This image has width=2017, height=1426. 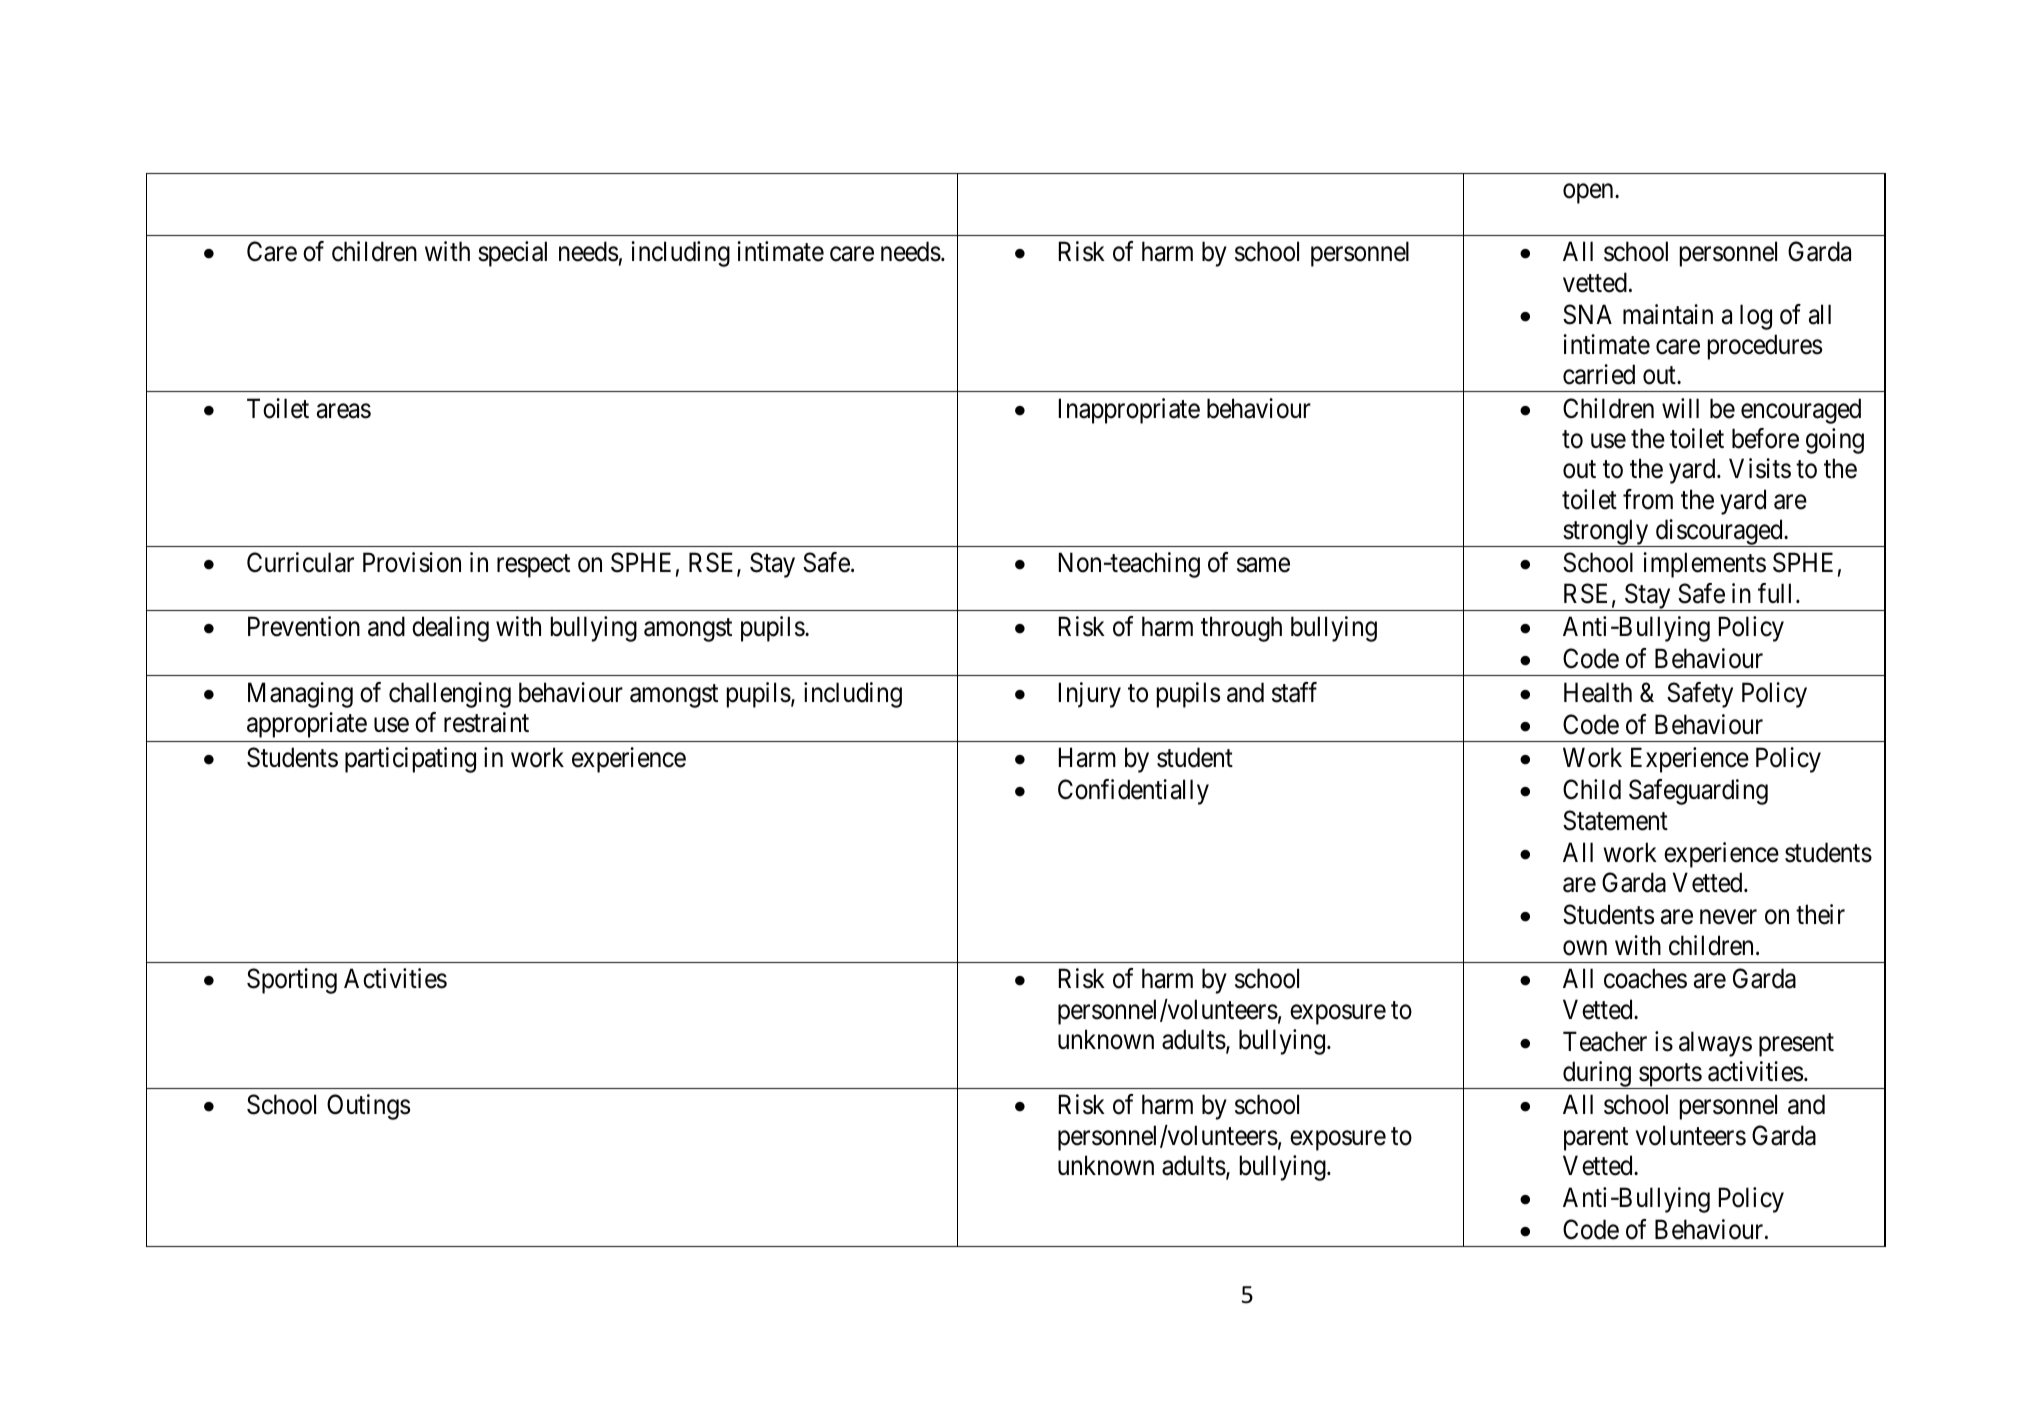 I want to click on open, so click(x=1589, y=193).
